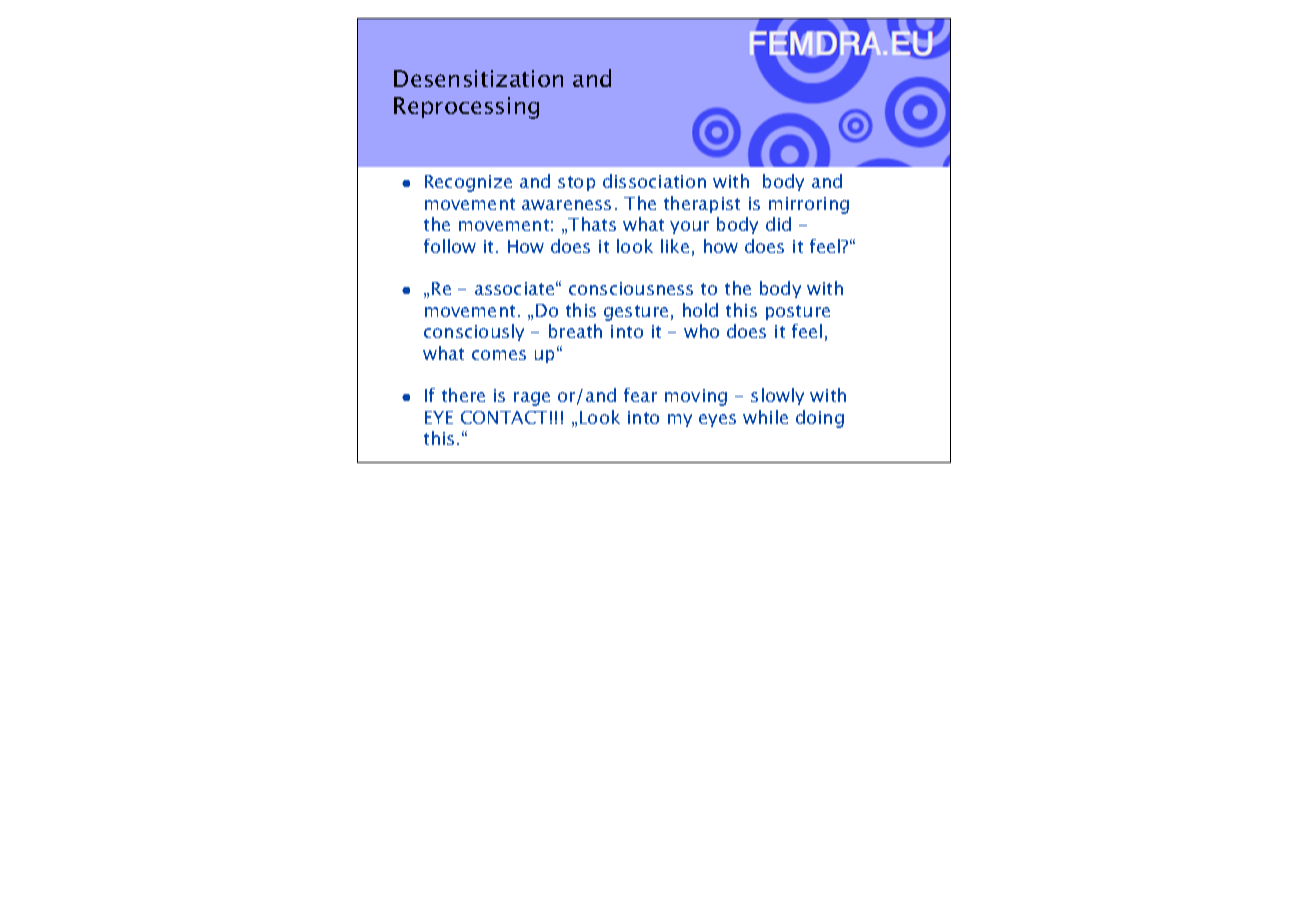 This document has height=924, width=1308. I want to click on consciously, so click(474, 332).
